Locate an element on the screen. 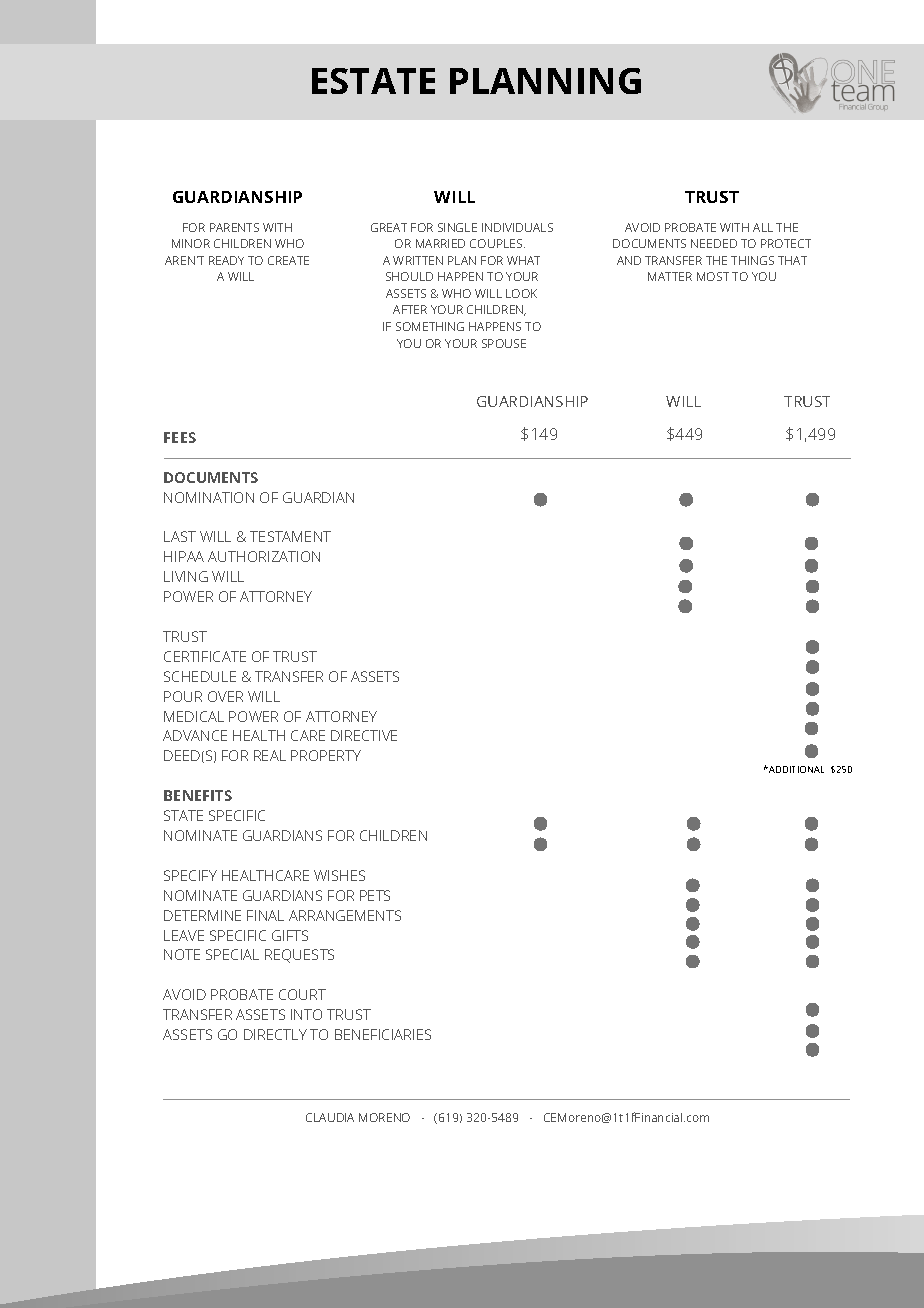  NOMINATION is located at coordinates (209, 497).
